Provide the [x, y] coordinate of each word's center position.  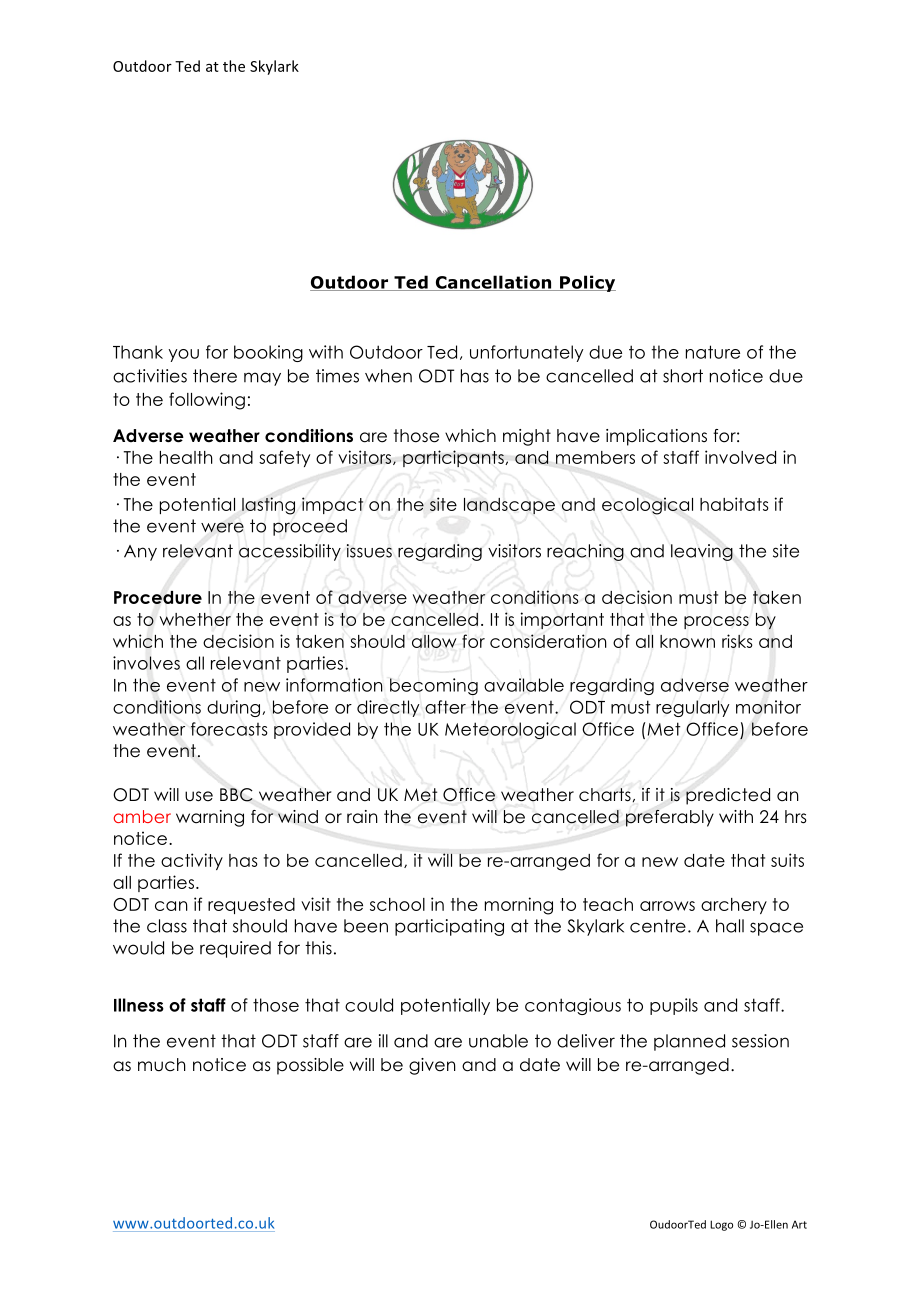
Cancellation [493, 283]
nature [713, 352]
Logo [721, 1225]
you [183, 355]
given [432, 1066]
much [162, 1065]
